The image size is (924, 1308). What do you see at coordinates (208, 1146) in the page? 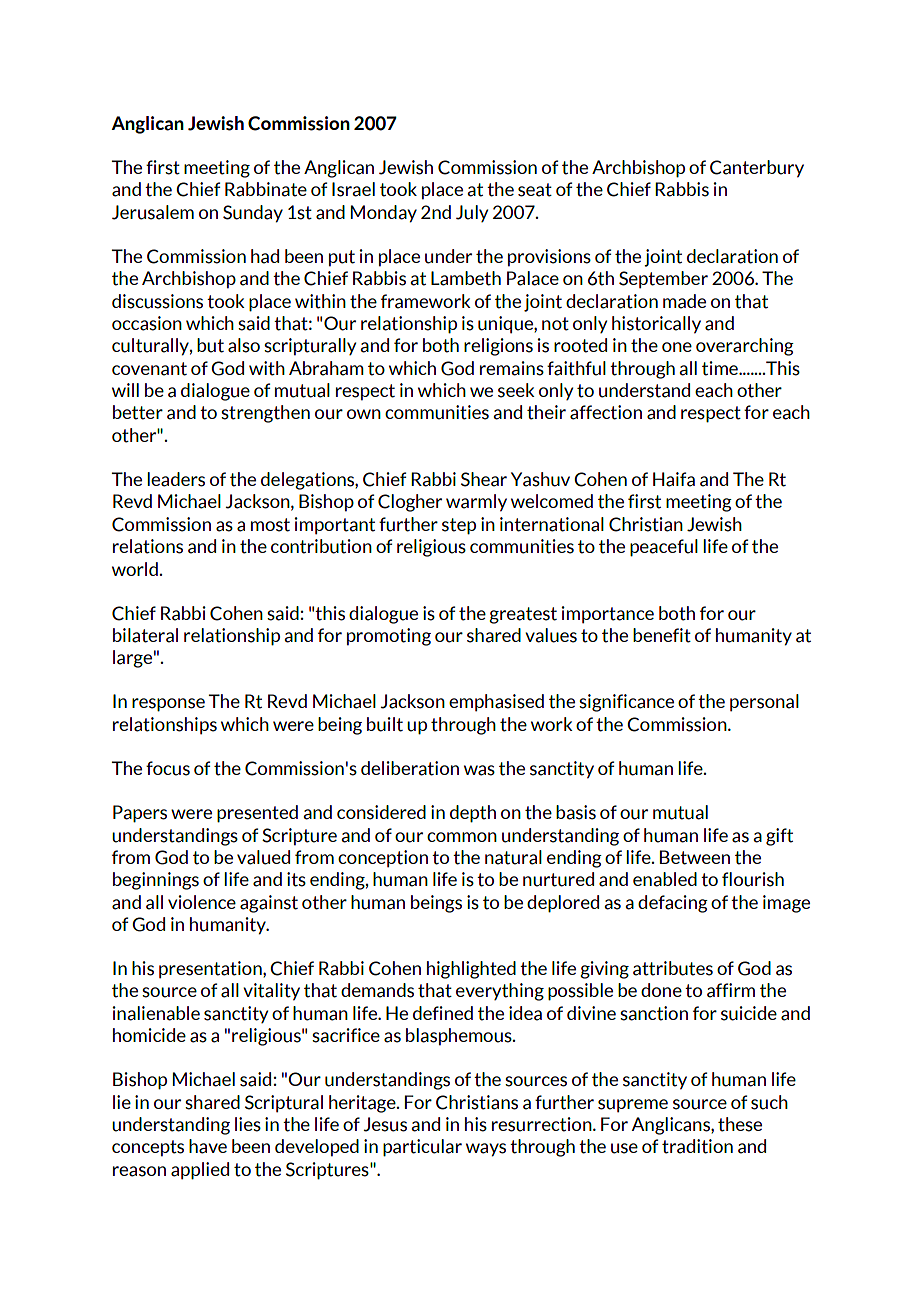
I see `have` at bounding box center [208, 1146].
